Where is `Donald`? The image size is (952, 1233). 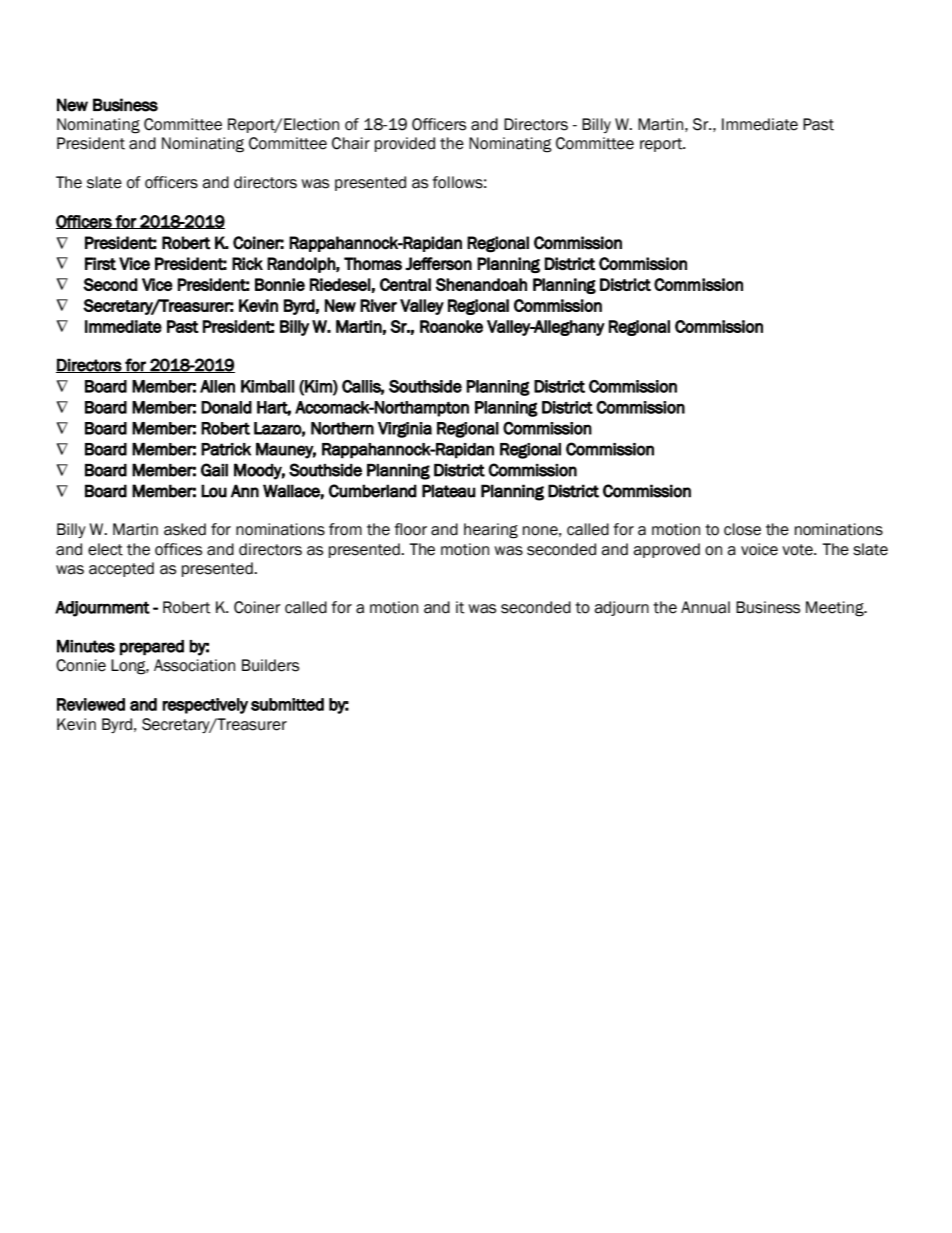 Donald is located at coordinates (226, 407).
